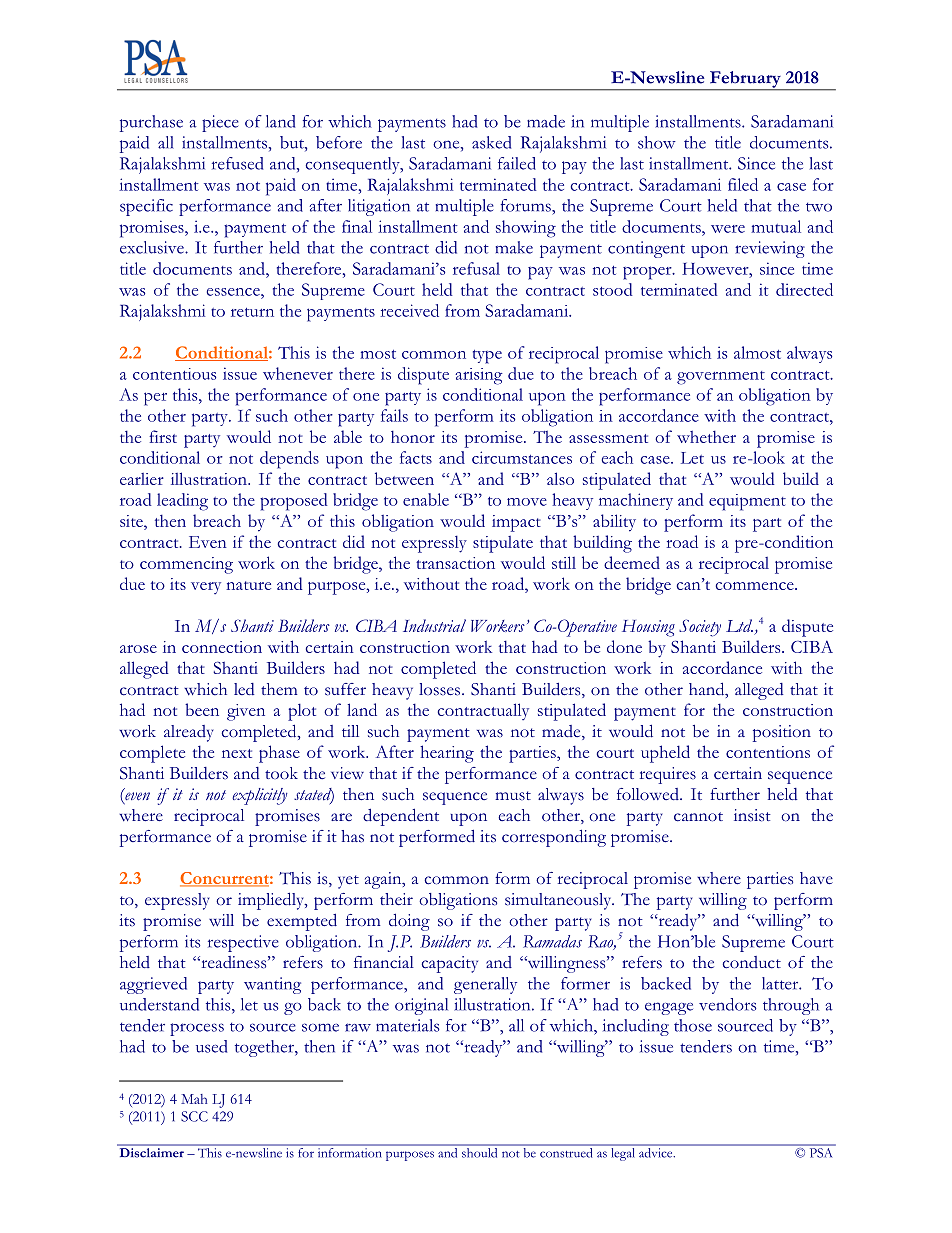 This screenshot has height=1233, width=952. I want to click on asked, so click(491, 142).
